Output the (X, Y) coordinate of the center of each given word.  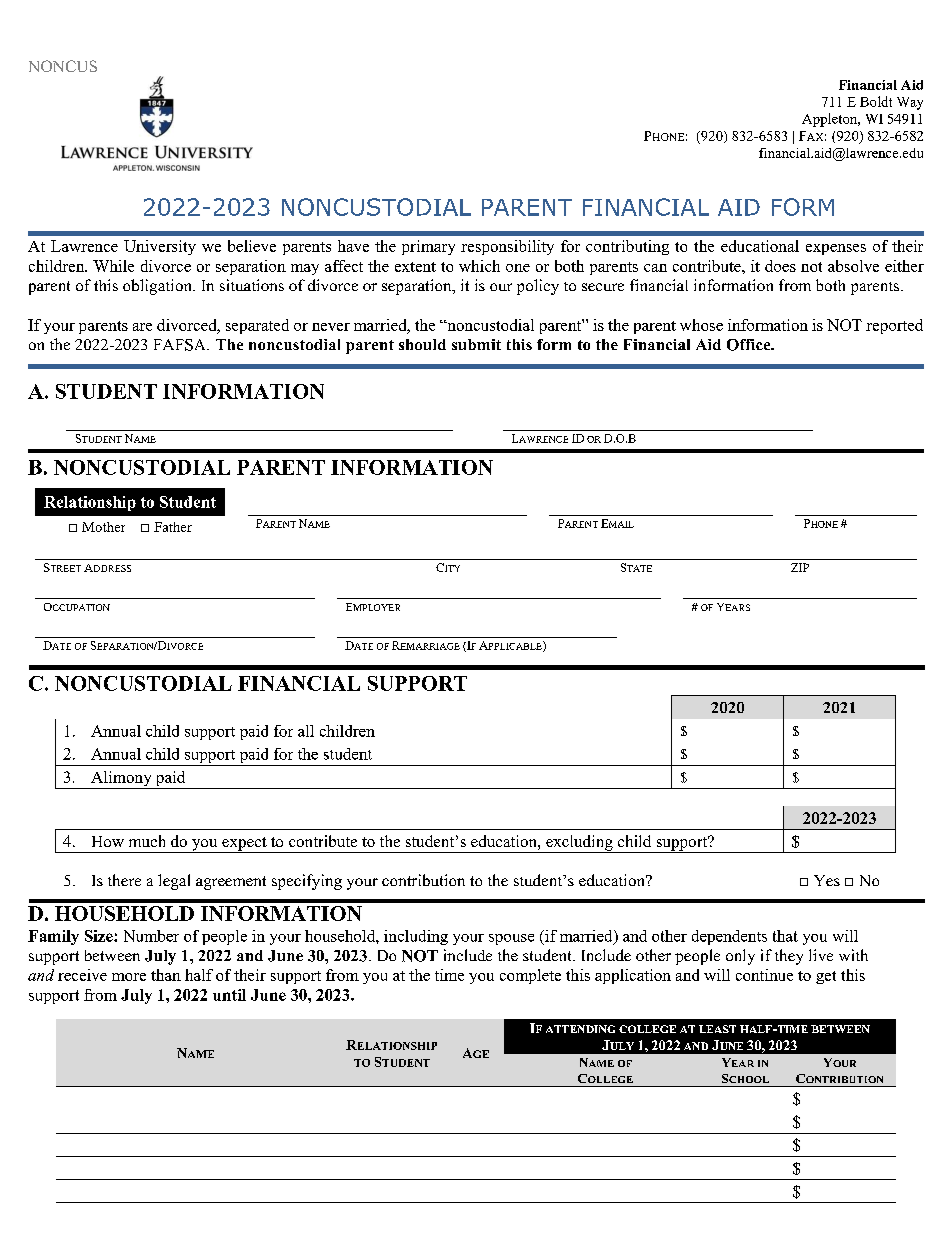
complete (530, 976)
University (160, 247)
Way (910, 103)
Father (173, 527)
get (826, 977)
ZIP (800, 567)
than (166, 975)
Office (750, 345)
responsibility (507, 247)
